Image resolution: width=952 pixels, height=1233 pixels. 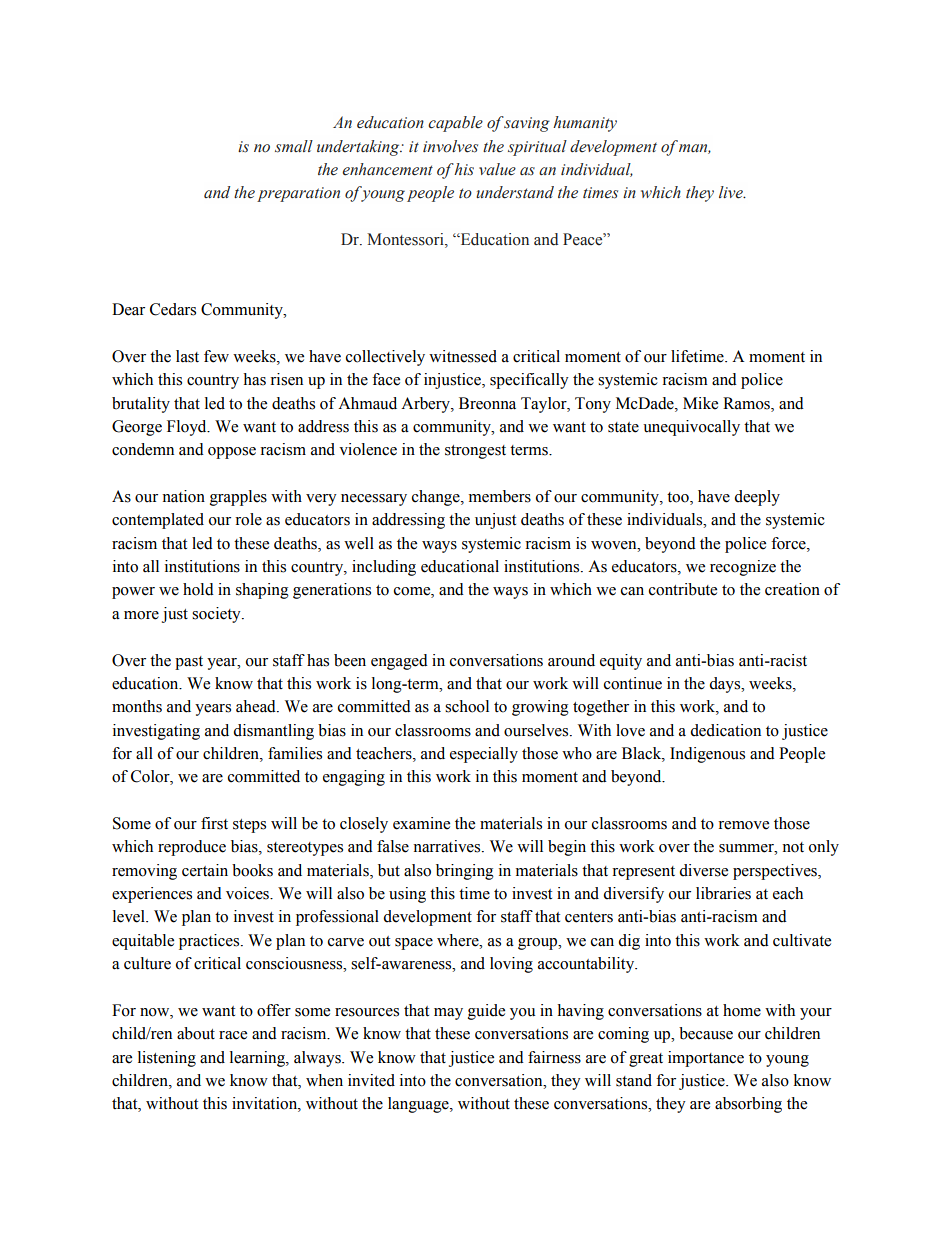 What do you see at coordinates (732, 192) in the screenshot?
I see `live` at bounding box center [732, 192].
